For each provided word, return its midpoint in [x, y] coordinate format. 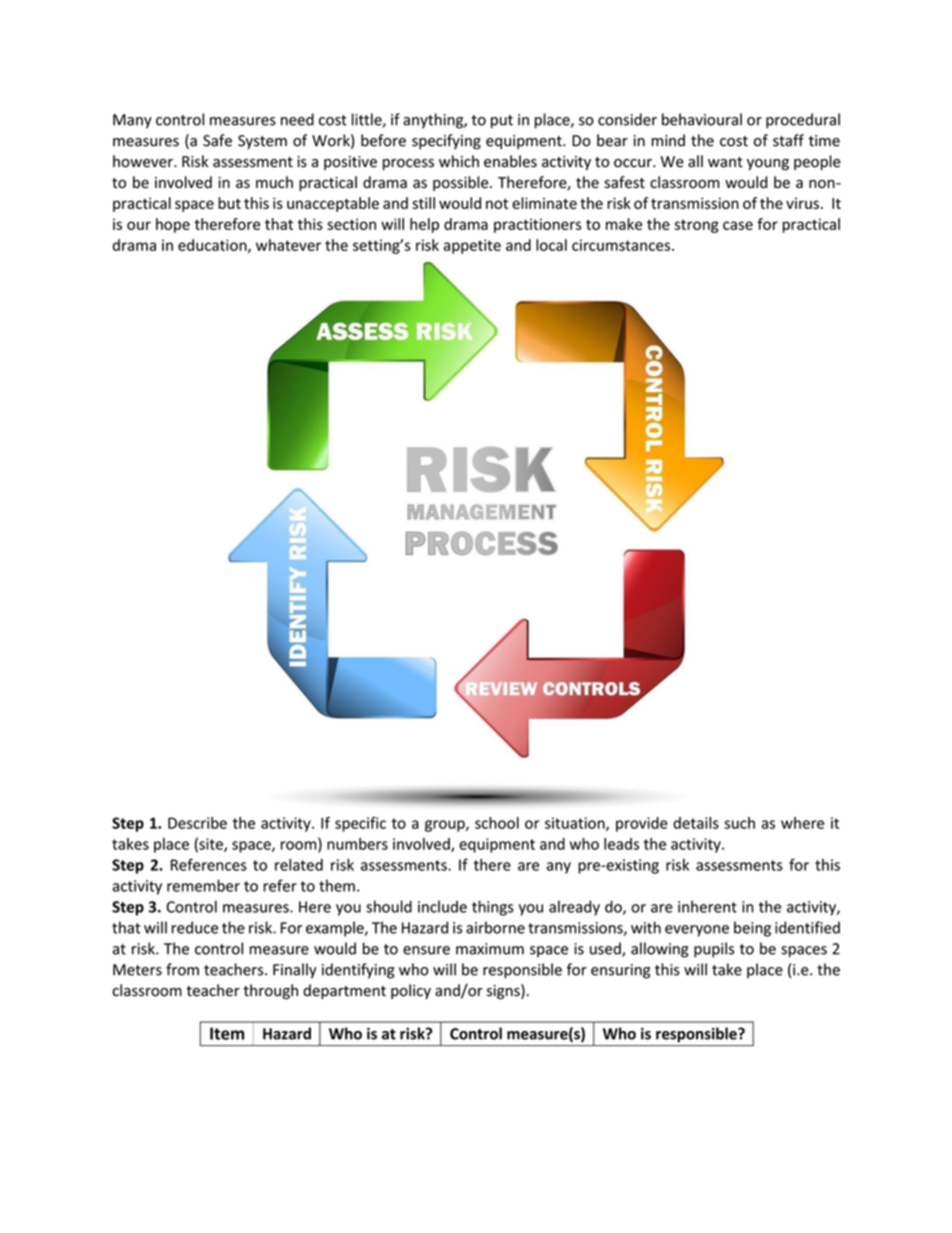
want [725, 162]
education [213, 246]
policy [411, 991]
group [446, 826]
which [459, 161]
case [738, 225]
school [497, 823]
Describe [197, 823]
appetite [472, 246]
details [696, 823]
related [299, 865]
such [739, 823]
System [262, 142]
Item [227, 1033]
